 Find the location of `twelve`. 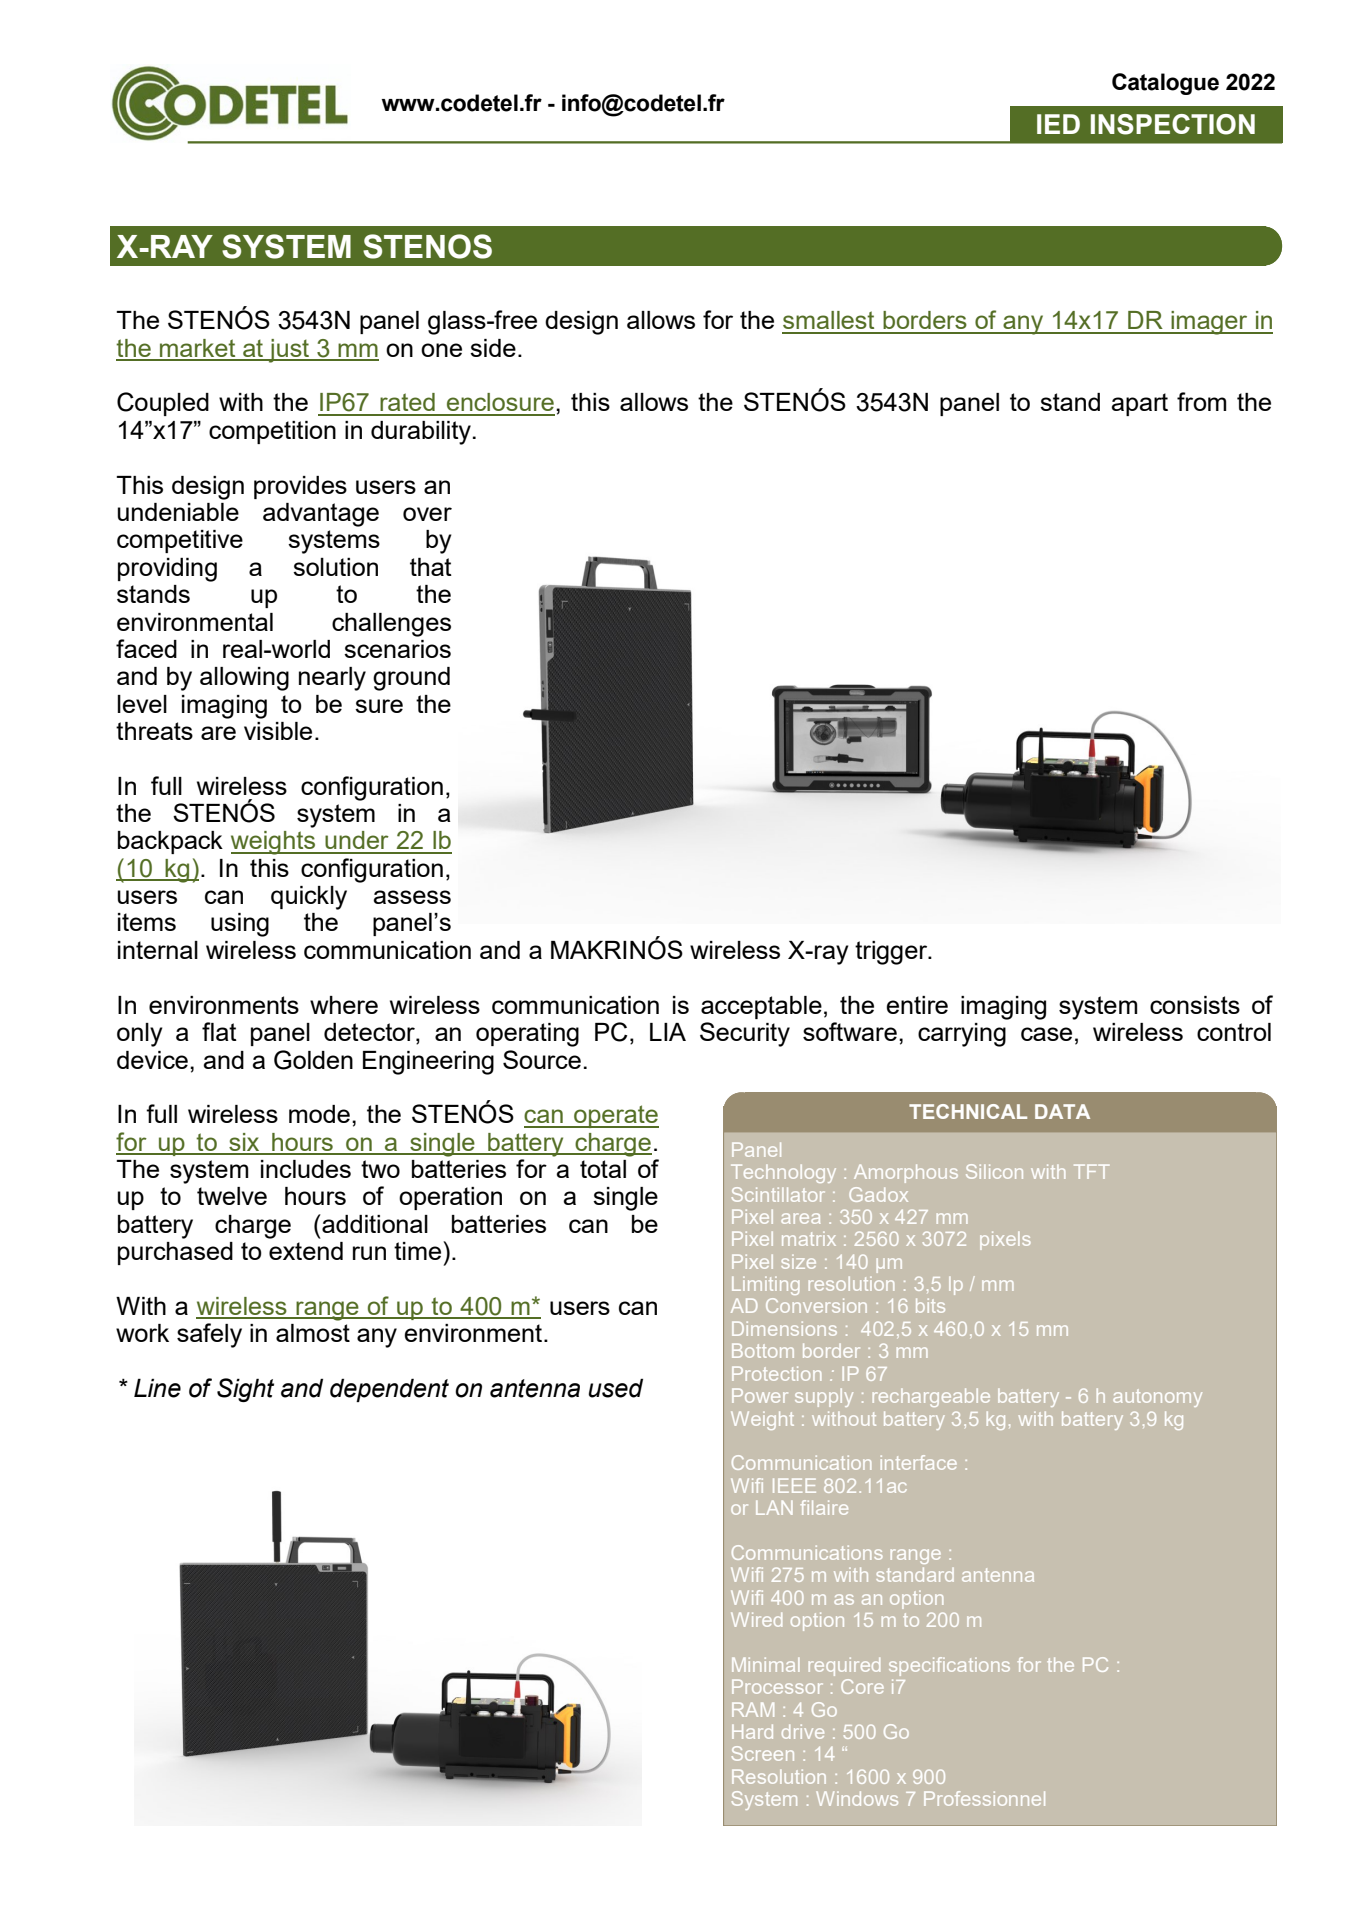

twelve is located at coordinates (232, 1196).
